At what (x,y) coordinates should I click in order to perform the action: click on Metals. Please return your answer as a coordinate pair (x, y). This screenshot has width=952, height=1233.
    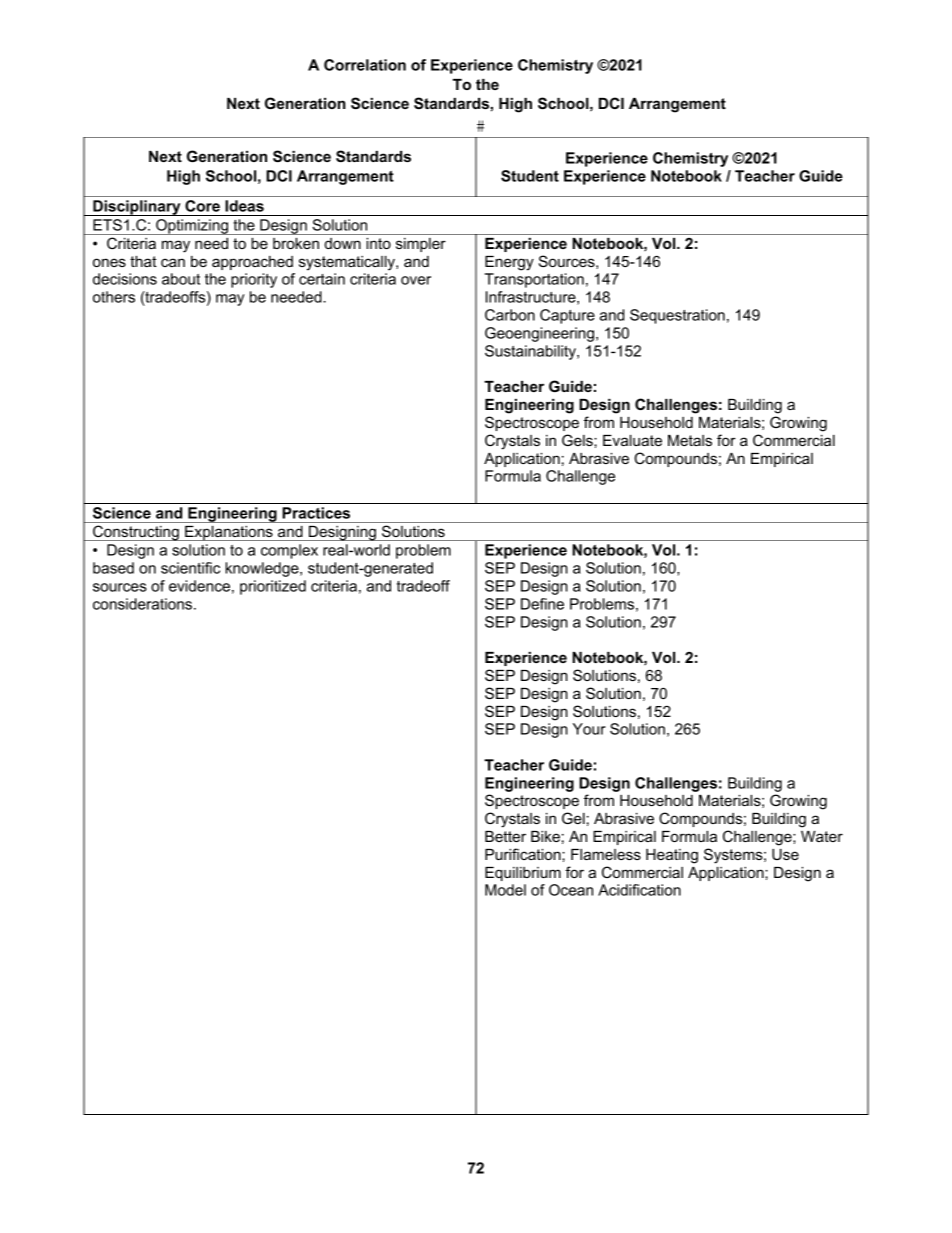
    Looking at the image, I should click on (690, 440).
